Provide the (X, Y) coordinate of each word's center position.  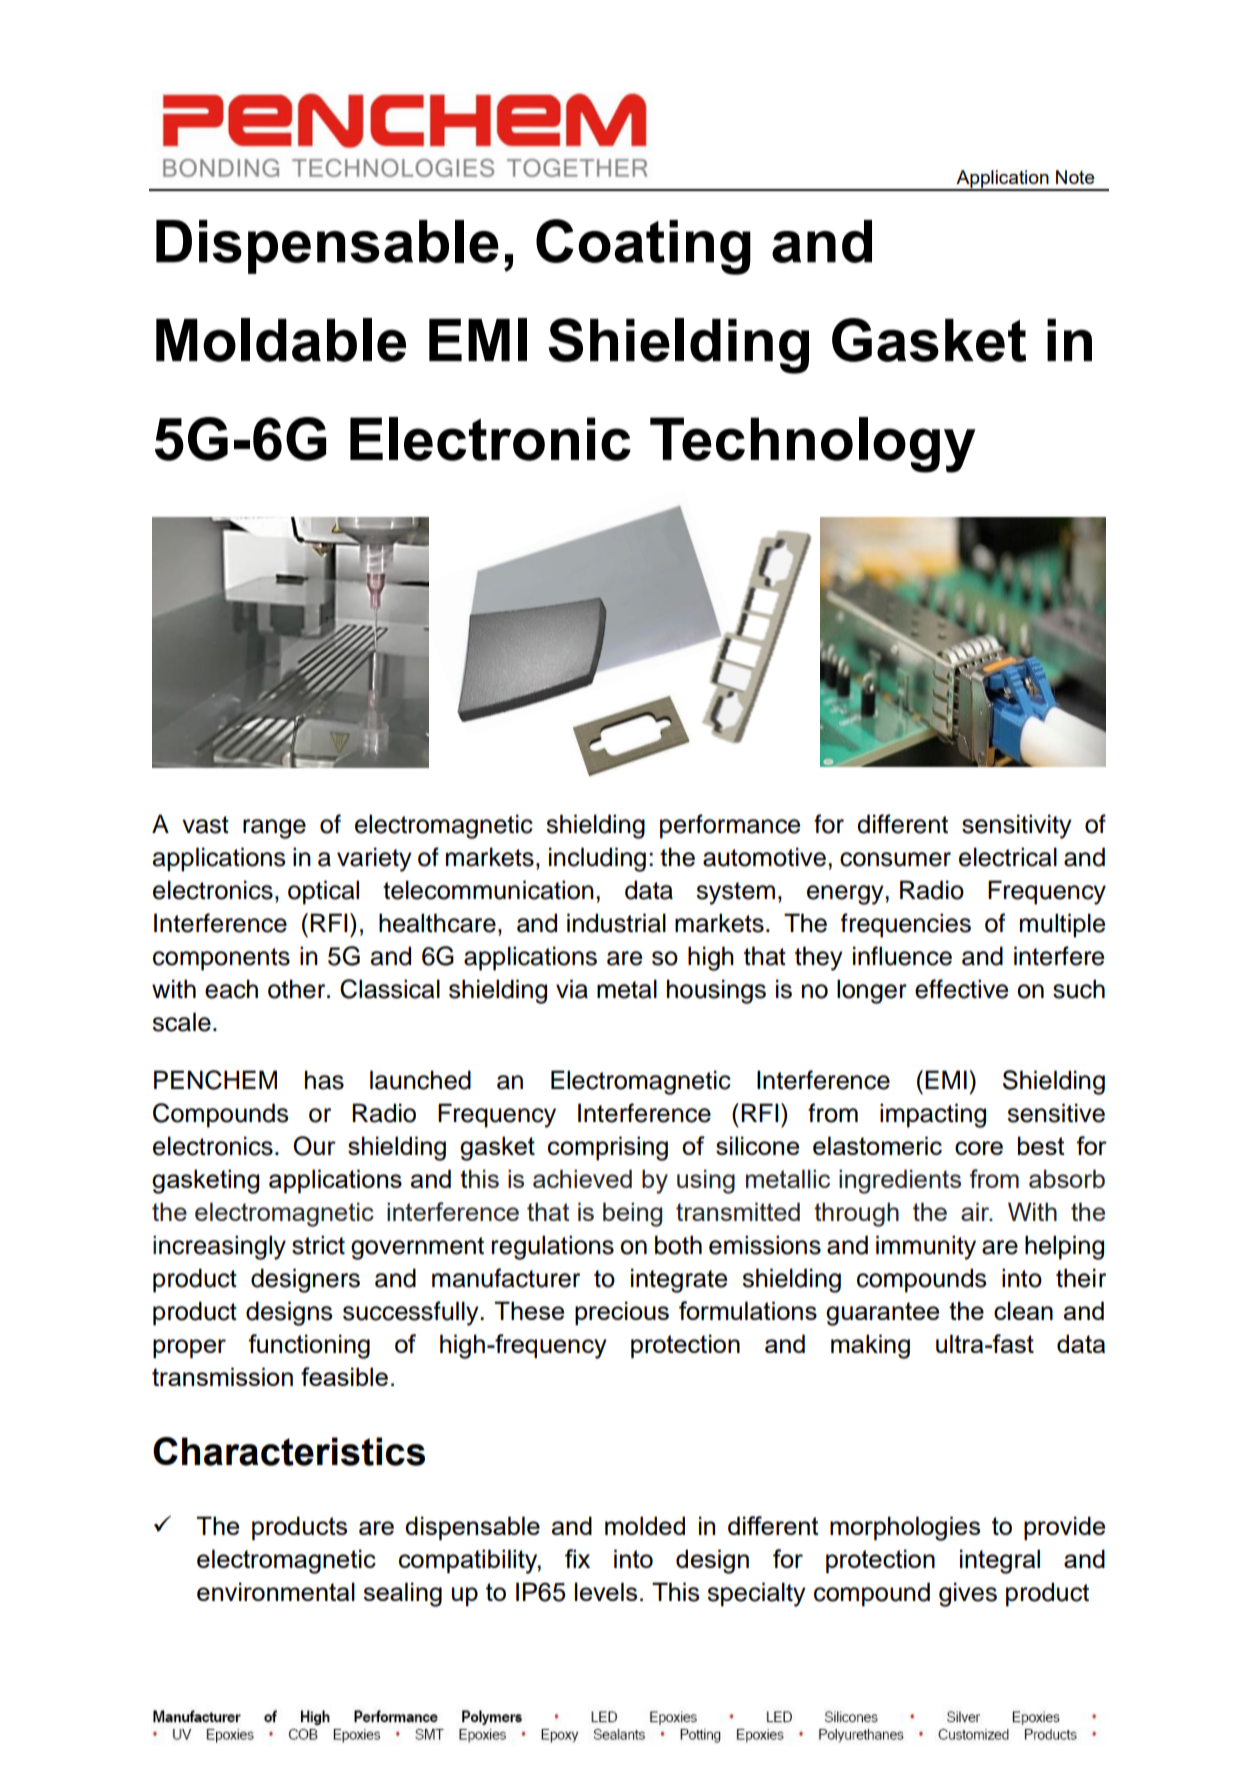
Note (1075, 177)
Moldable (281, 340)
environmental (276, 1591)
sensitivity (1017, 826)
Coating (643, 247)
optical (323, 892)
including (597, 859)
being (632, 1214)
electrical (1008, 857)
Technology (813, 445)
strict (318, 1245)
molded (645, 1525)
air (976, 1211)
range (274, 829)
